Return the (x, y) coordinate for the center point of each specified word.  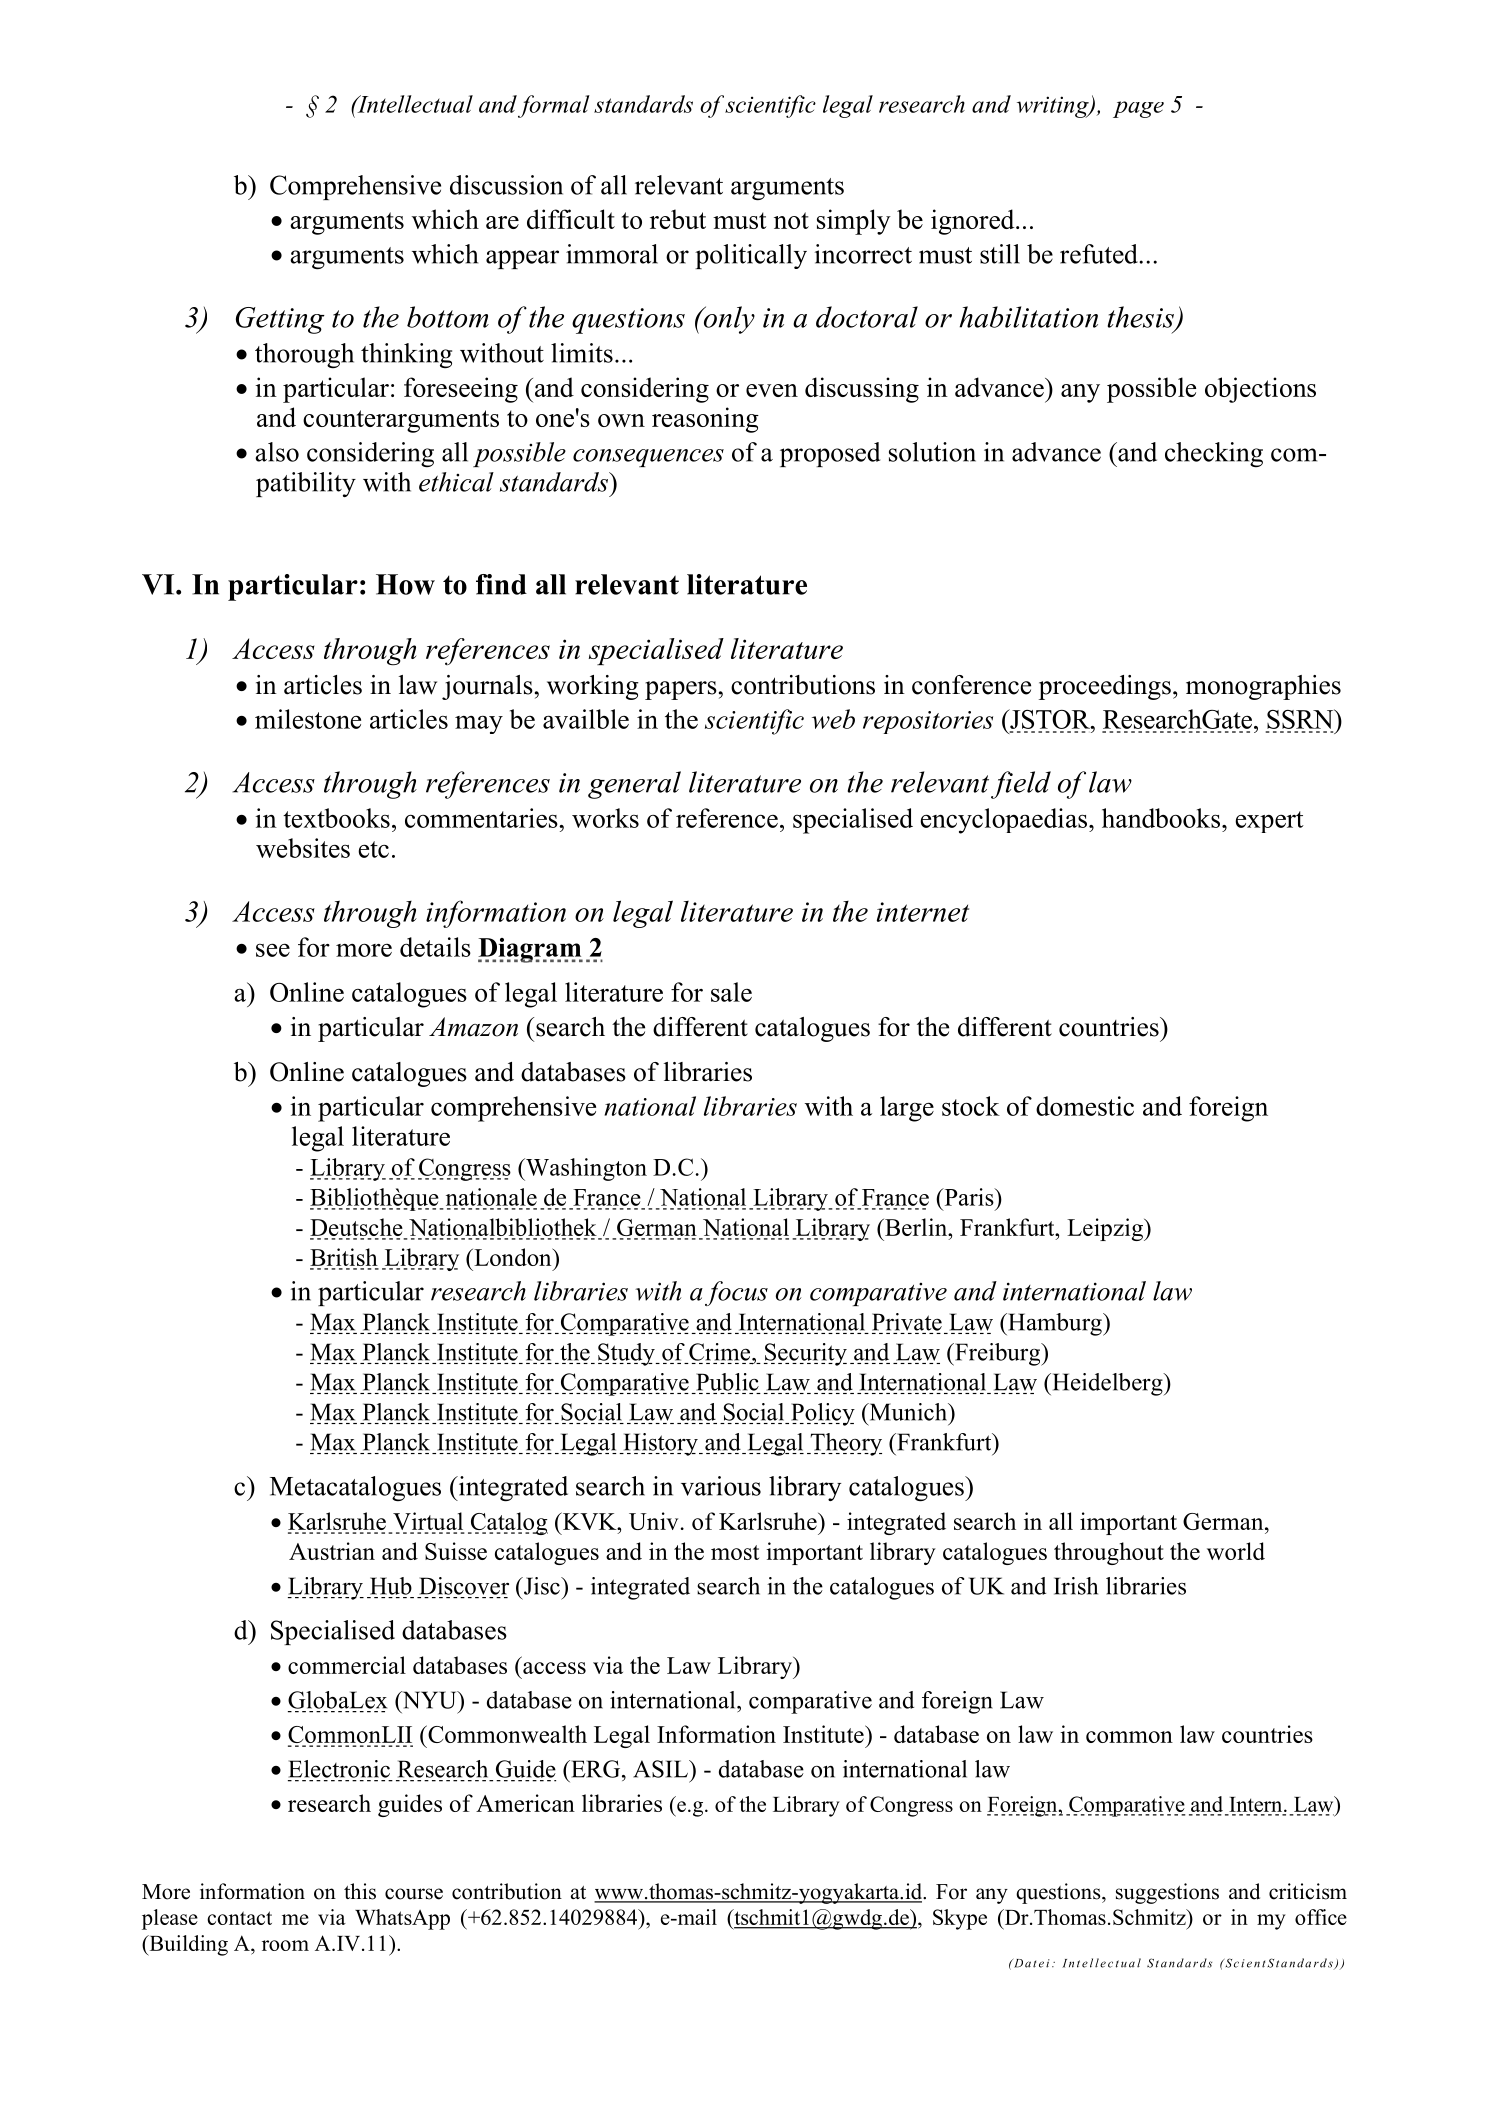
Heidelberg (1107, 1384)
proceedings (1105, 687)
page (1138, 109)
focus (736, 1293)
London (513, 1257)
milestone (308, 719)
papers (681, 690)
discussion (506, 185)
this (360, 1891)
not (791, 220)
